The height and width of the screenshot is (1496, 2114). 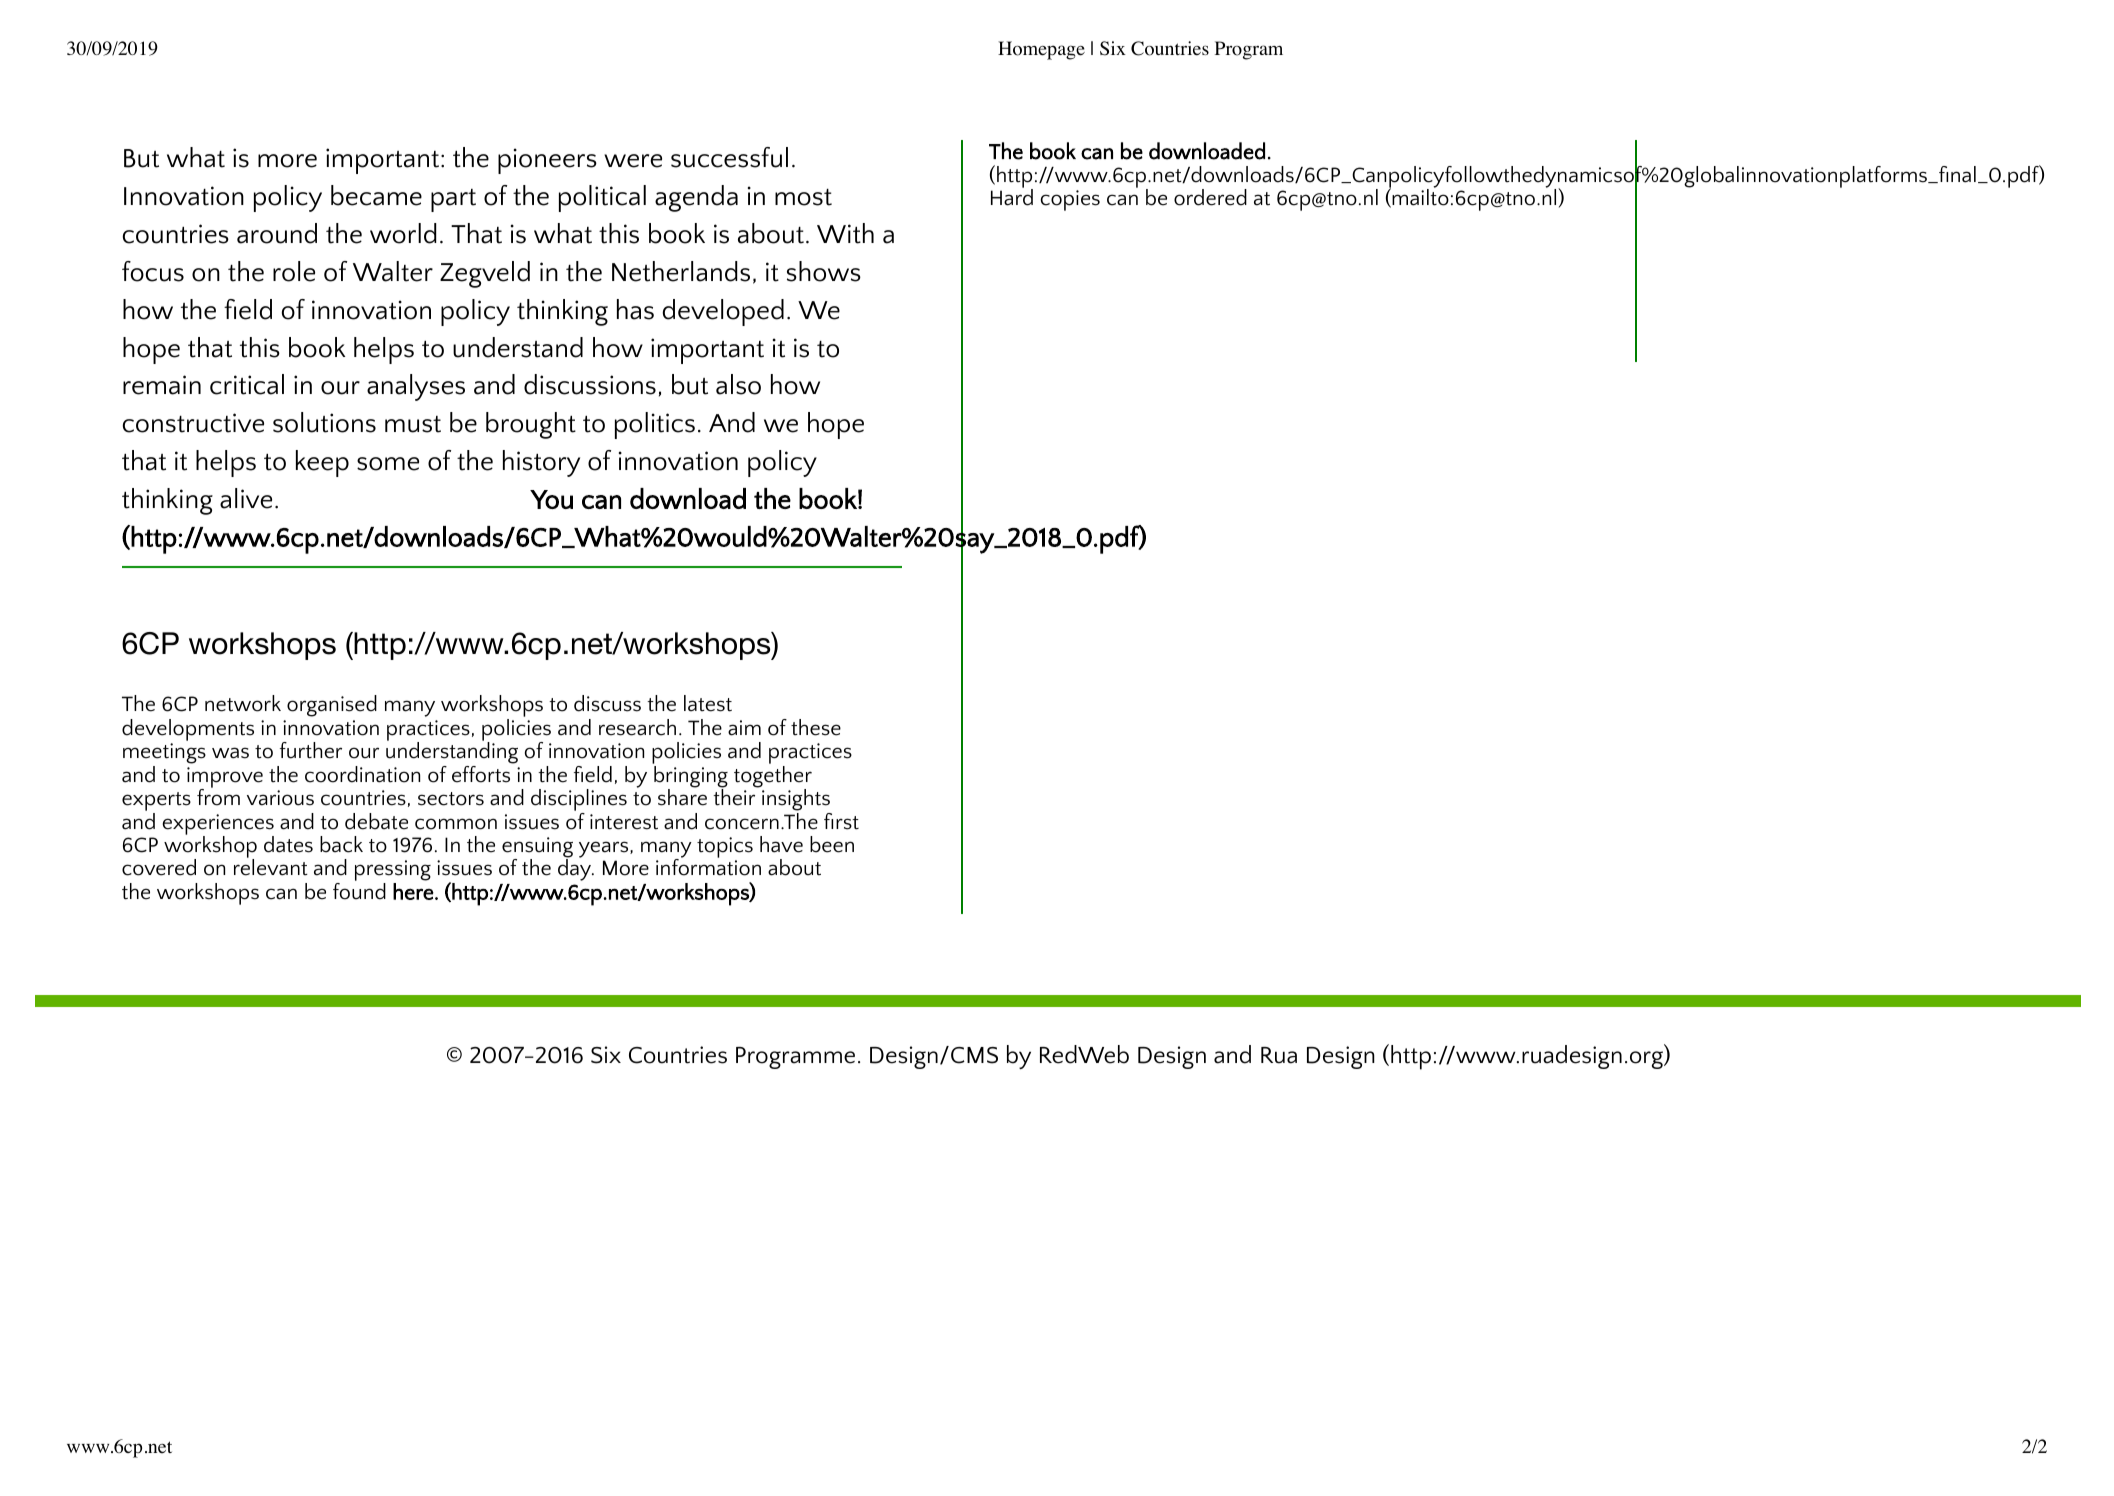 I want to click on role, so click(x=294, y=271).
